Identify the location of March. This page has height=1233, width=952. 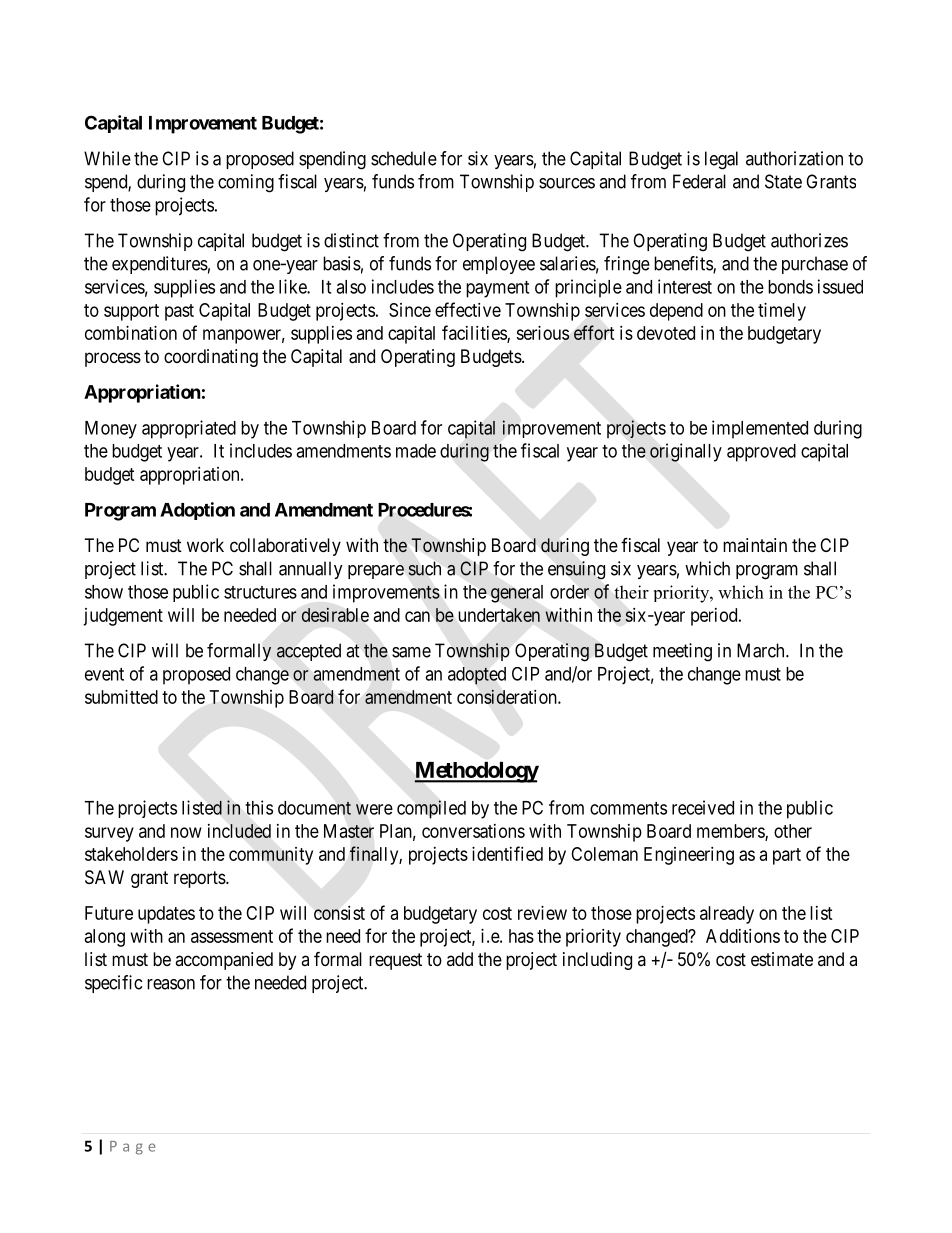
(762, 650).
